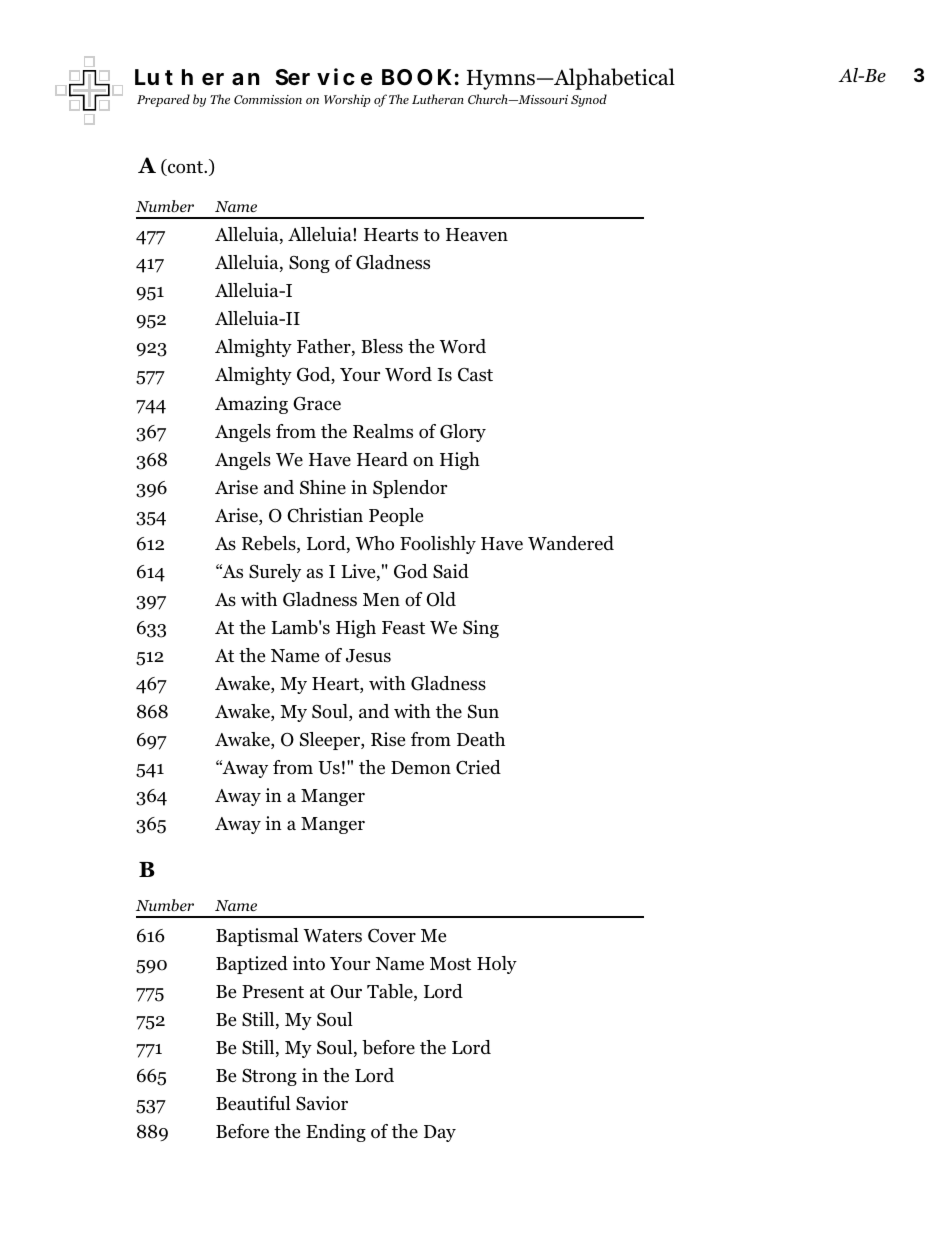  I want to click on Worship, so click(347, 100).
